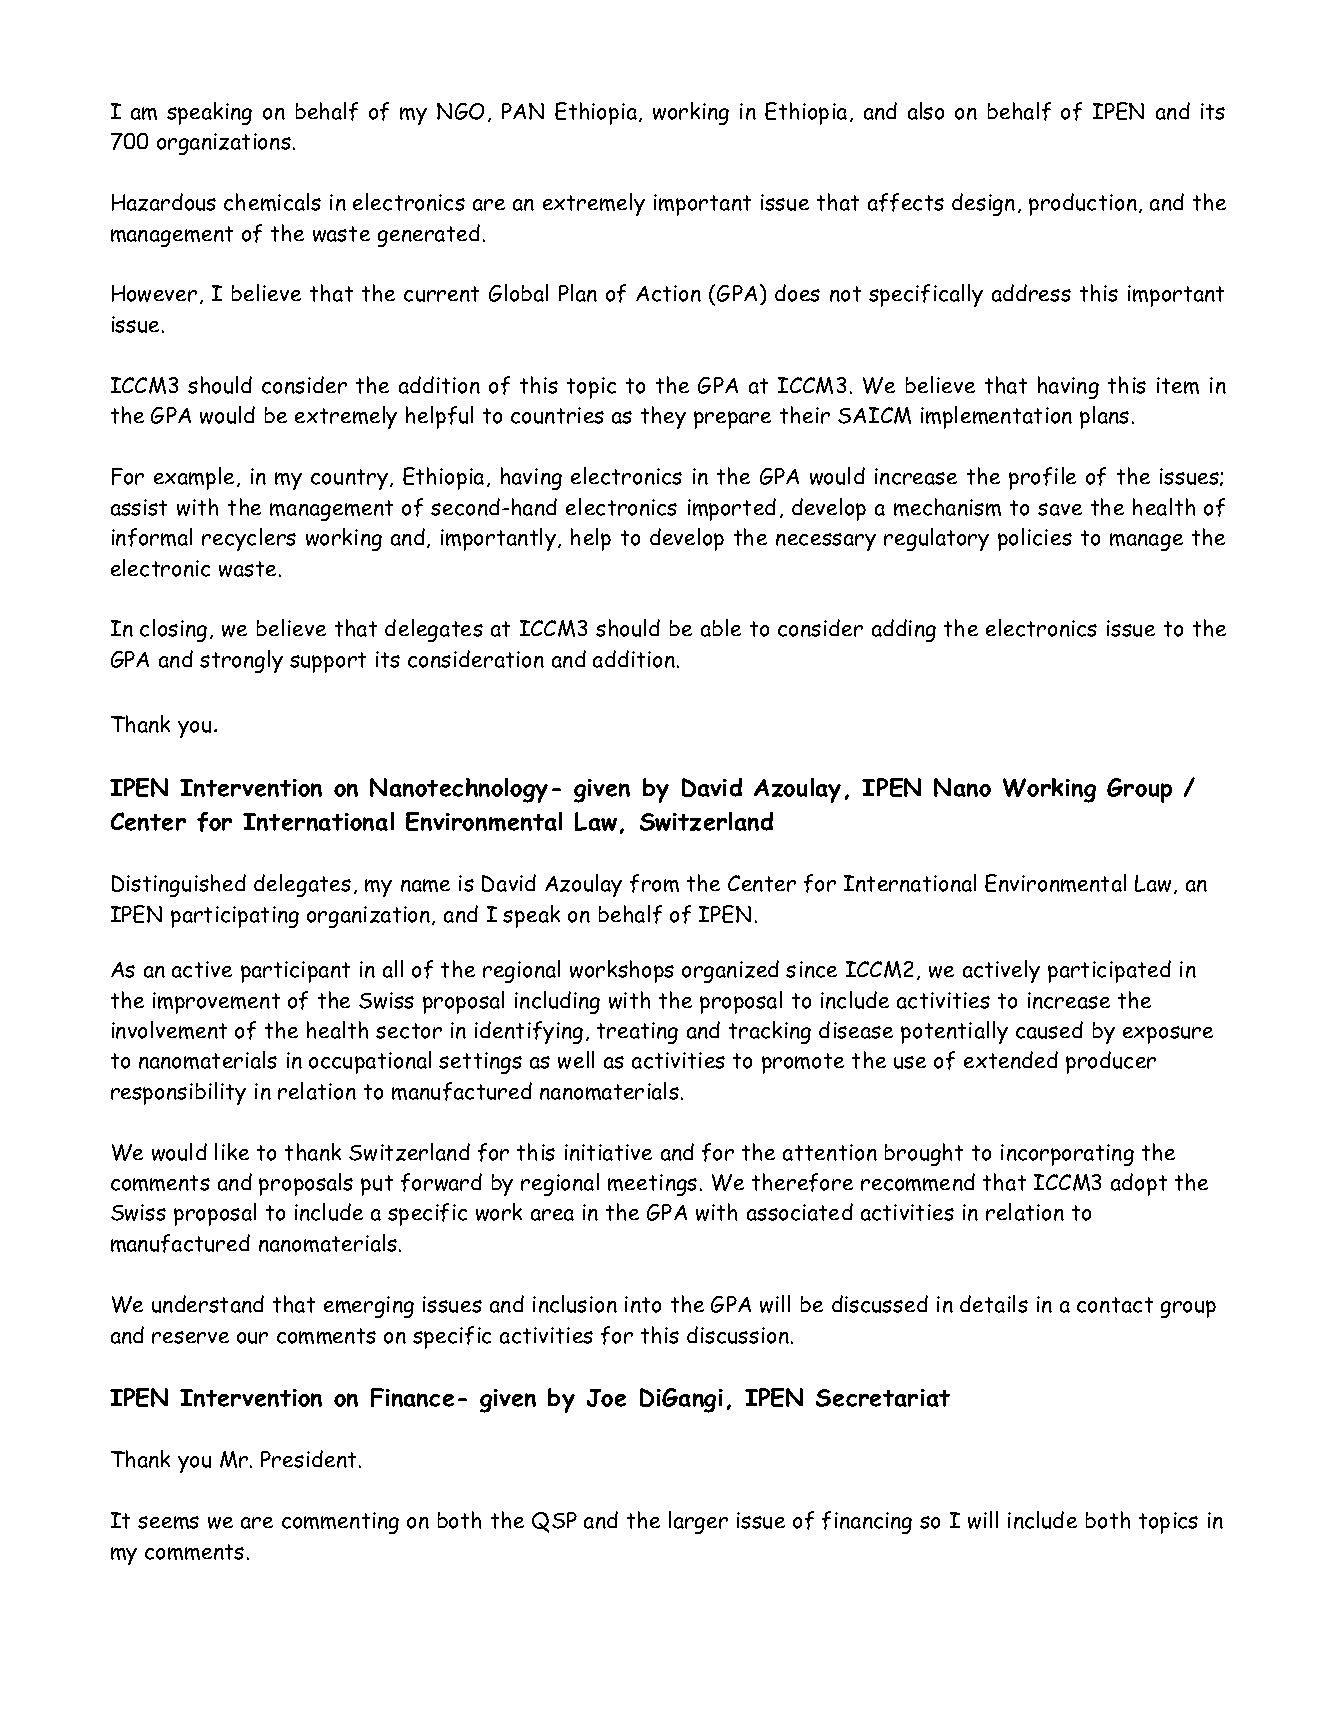  What do you see at coordinates (196, 478) in the screenshot?
I see `example` at bounding box center [196, 478].
